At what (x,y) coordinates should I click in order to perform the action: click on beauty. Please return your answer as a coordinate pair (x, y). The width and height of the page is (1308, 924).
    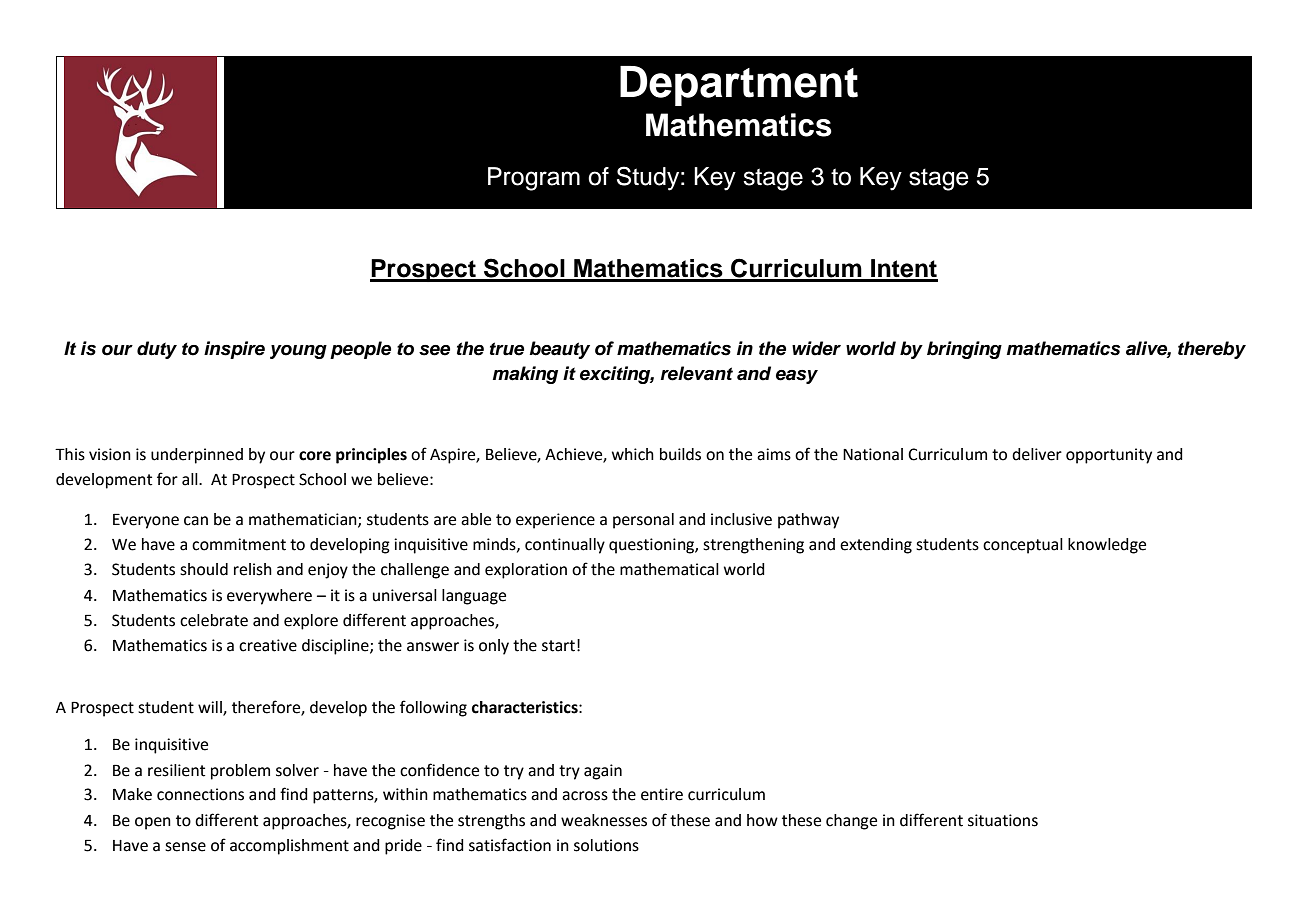
    Looking at the image, I should click on (559, 350).
